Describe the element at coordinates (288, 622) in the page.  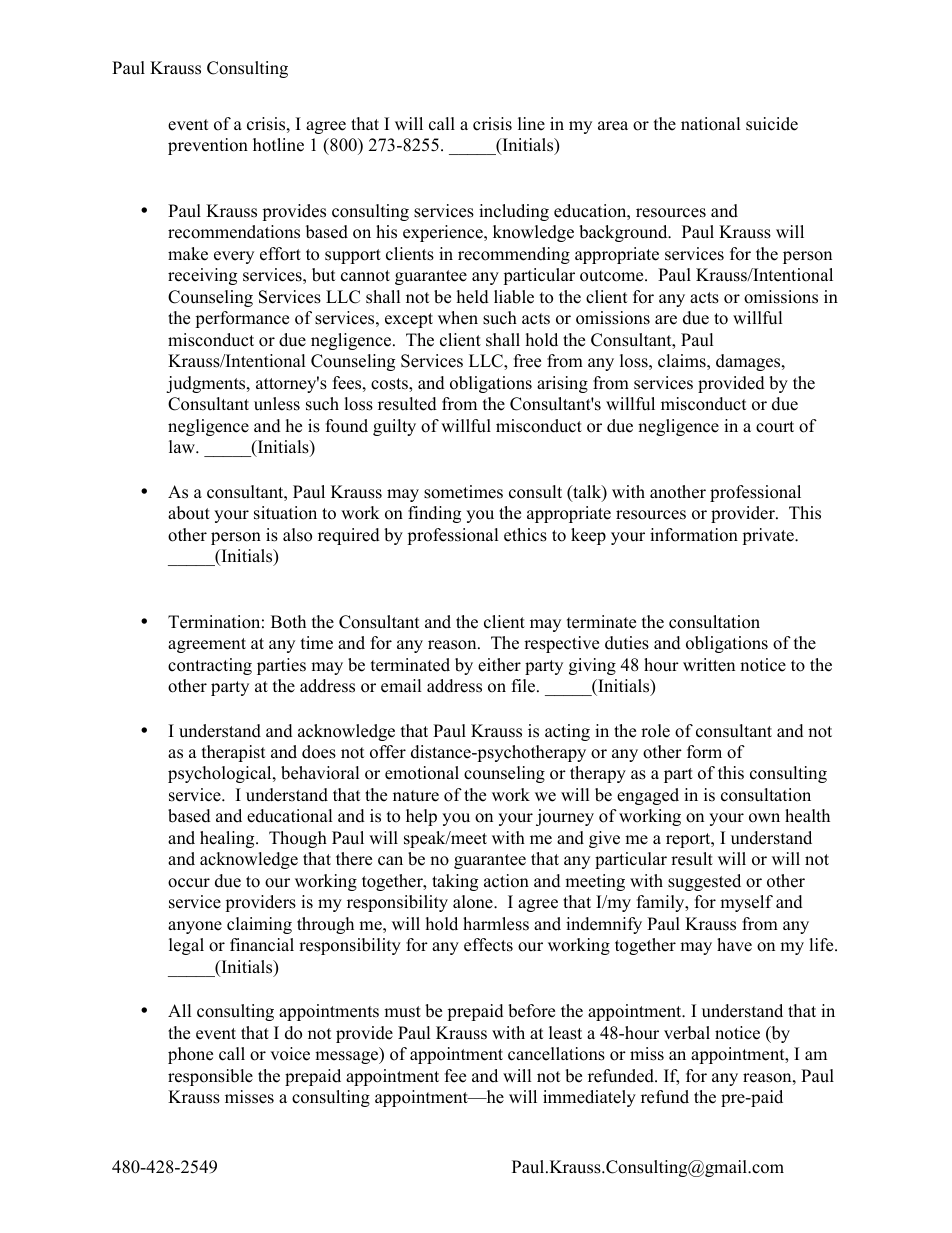
I see `Both` at that location.
